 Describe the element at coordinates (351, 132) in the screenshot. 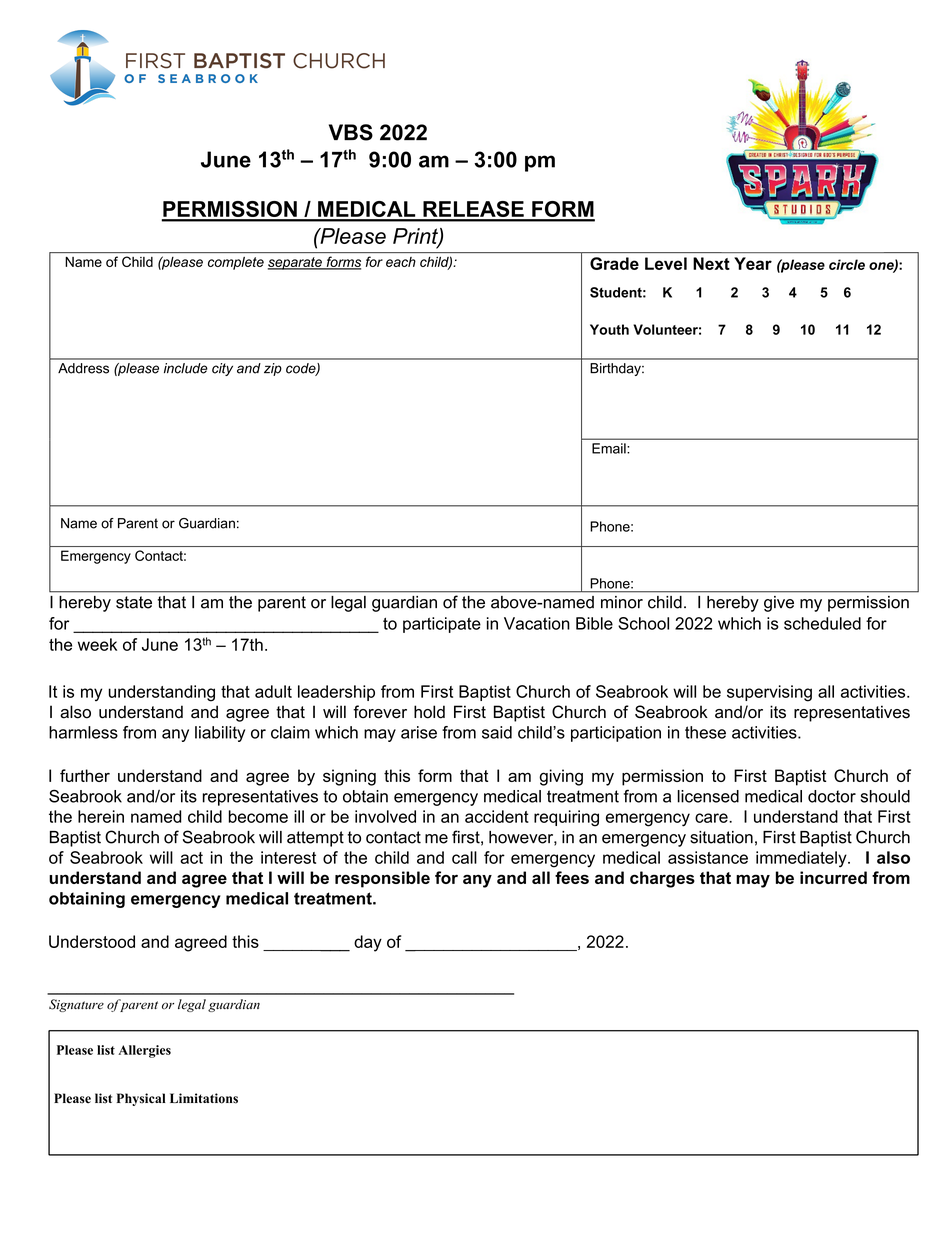

I see `VBS` at that location.
